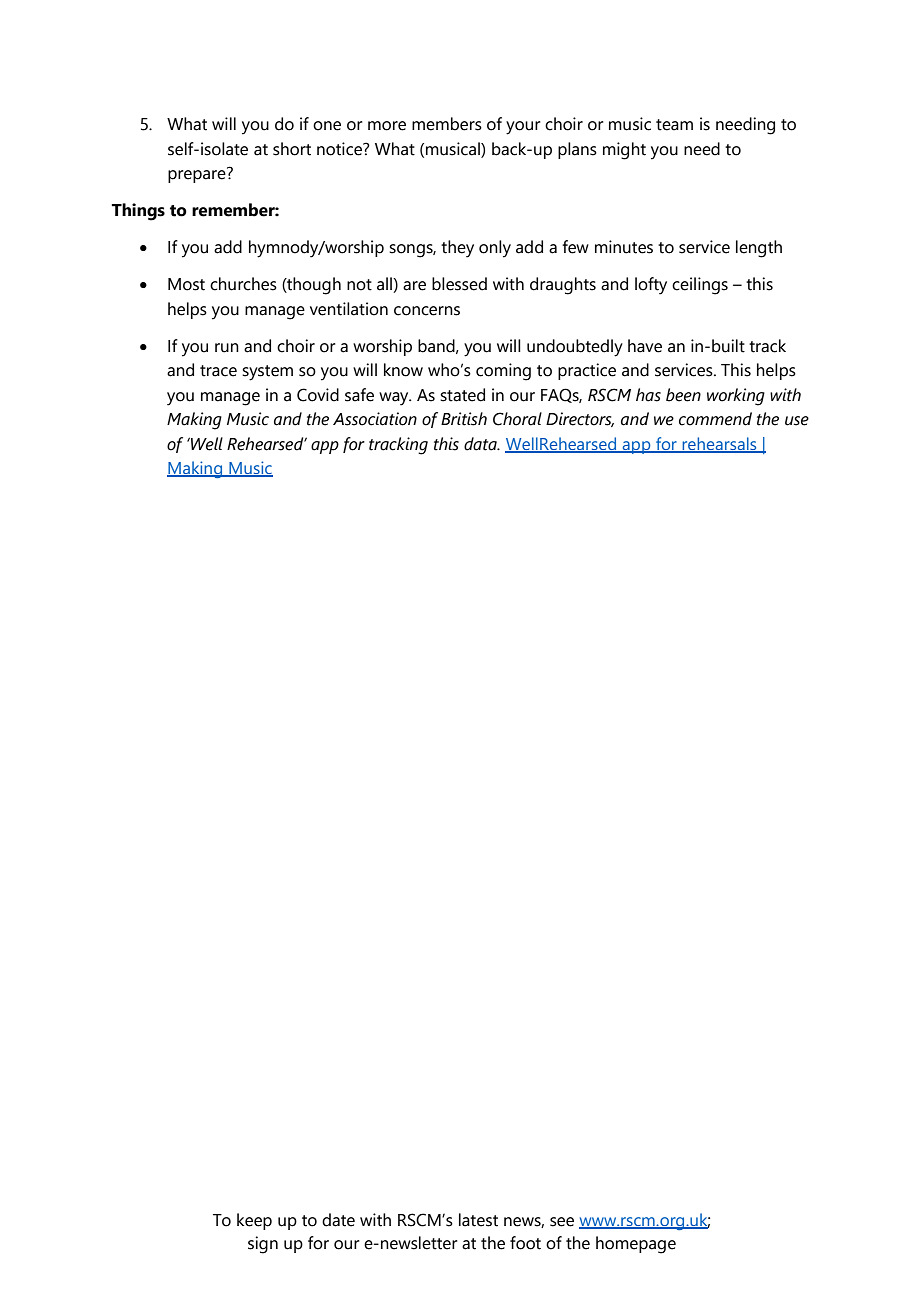 The height and width of the screenshot is (1308, 924). Describe the element at coordinates (720, 445) in the screenshot. I see `rehearsals` at that location.
